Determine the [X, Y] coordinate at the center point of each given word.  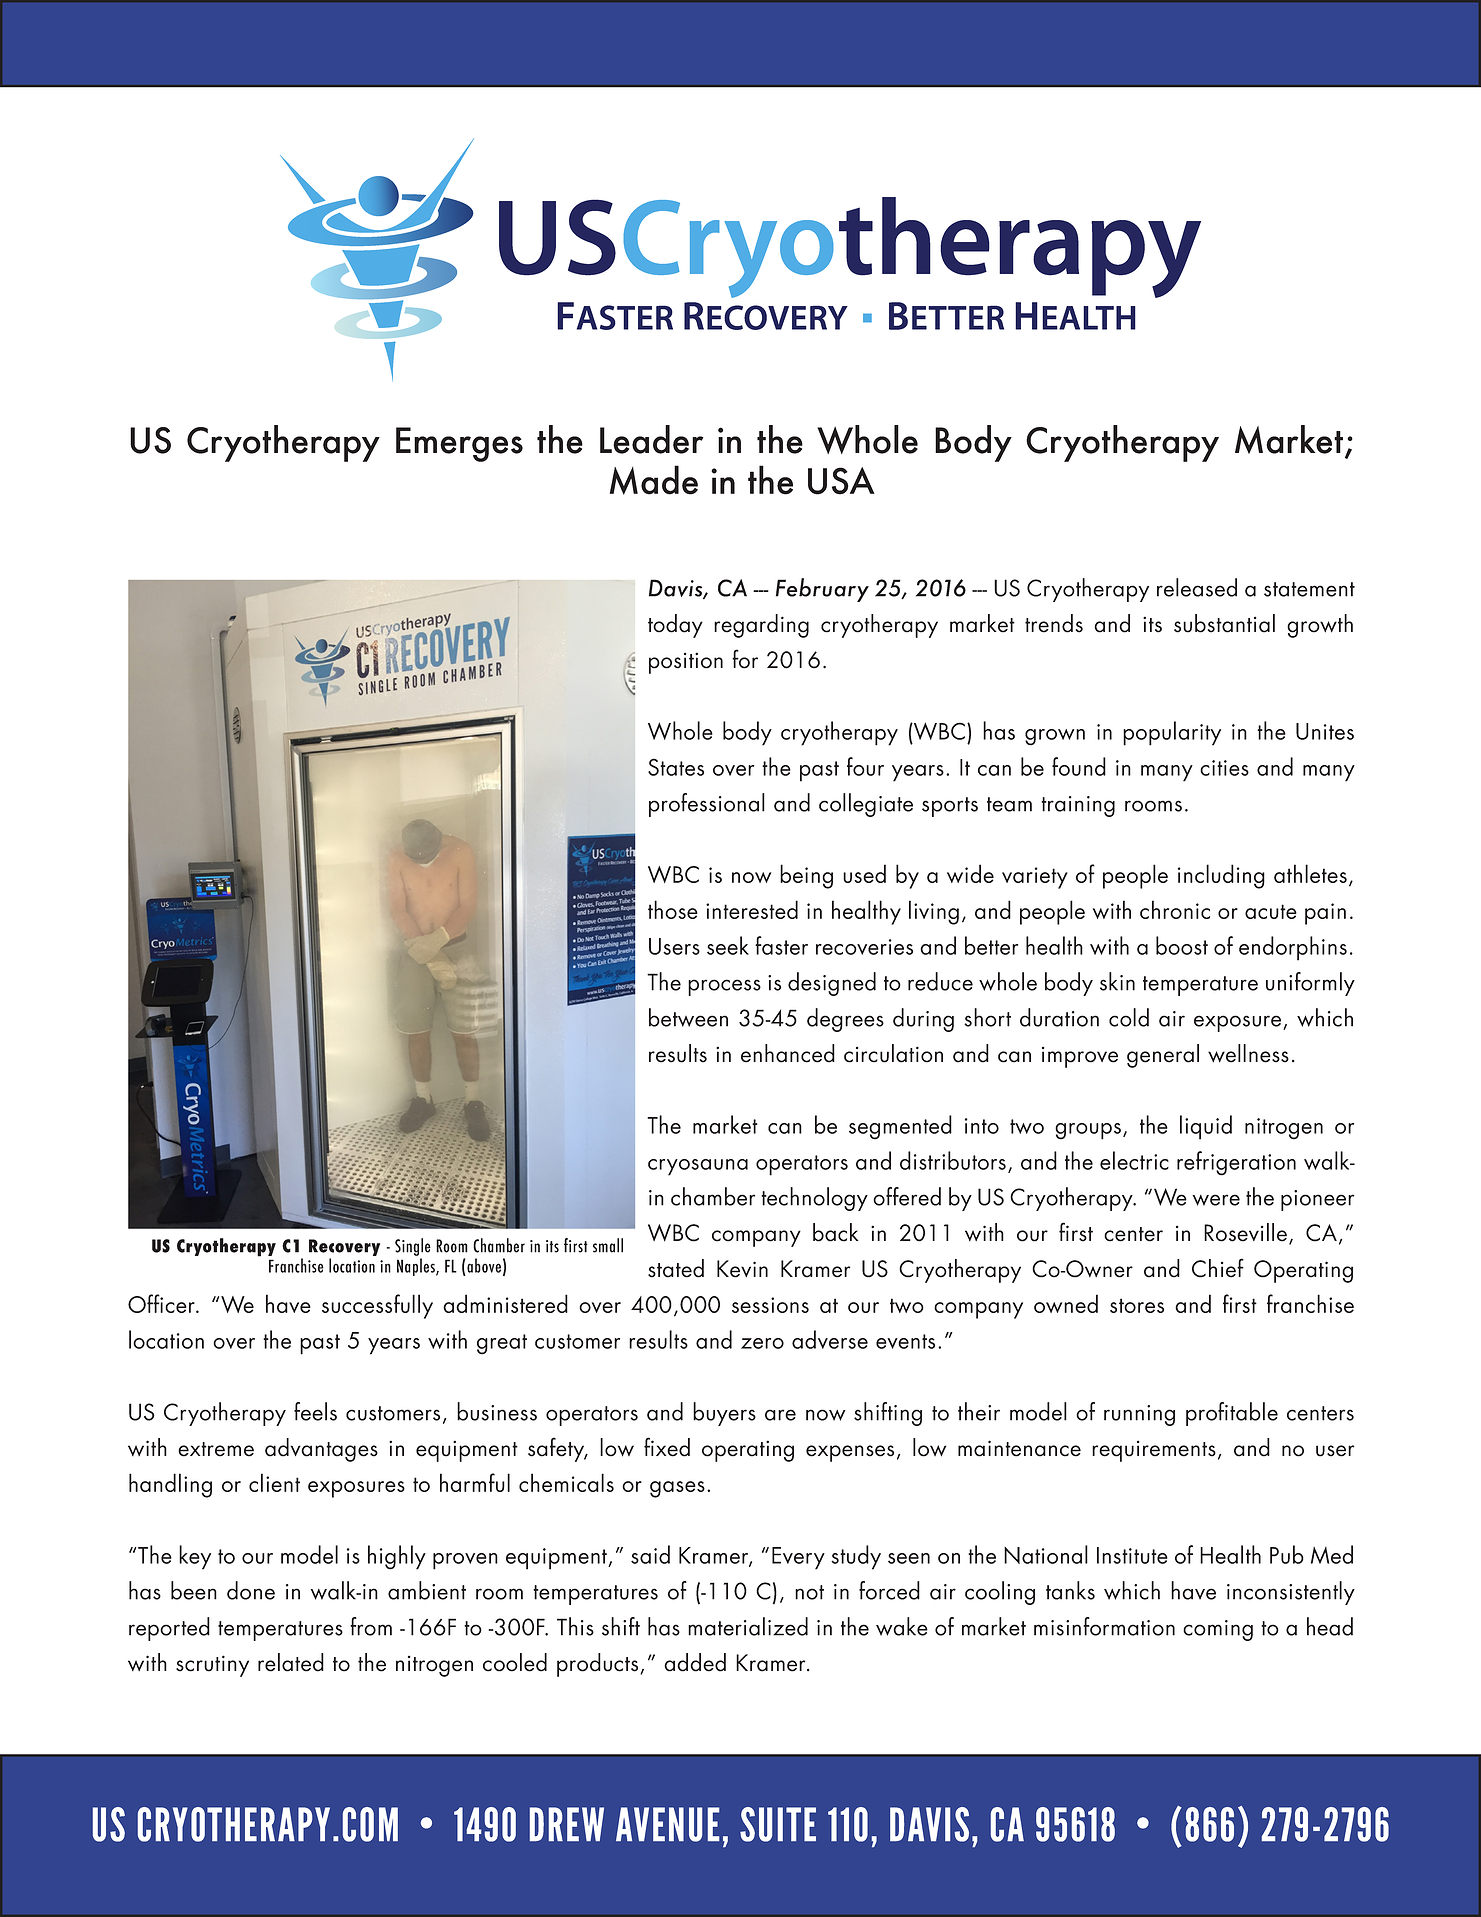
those [673, 909]
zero [762, 1343]
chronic [1175, 909]
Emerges [459, 444]
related [291, 1662]
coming [1218, 1630]
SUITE [778, 1824]
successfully [377, 1306]
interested [752, 909]
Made [654, 480]
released [1197, 587]
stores [1137, 1305]
